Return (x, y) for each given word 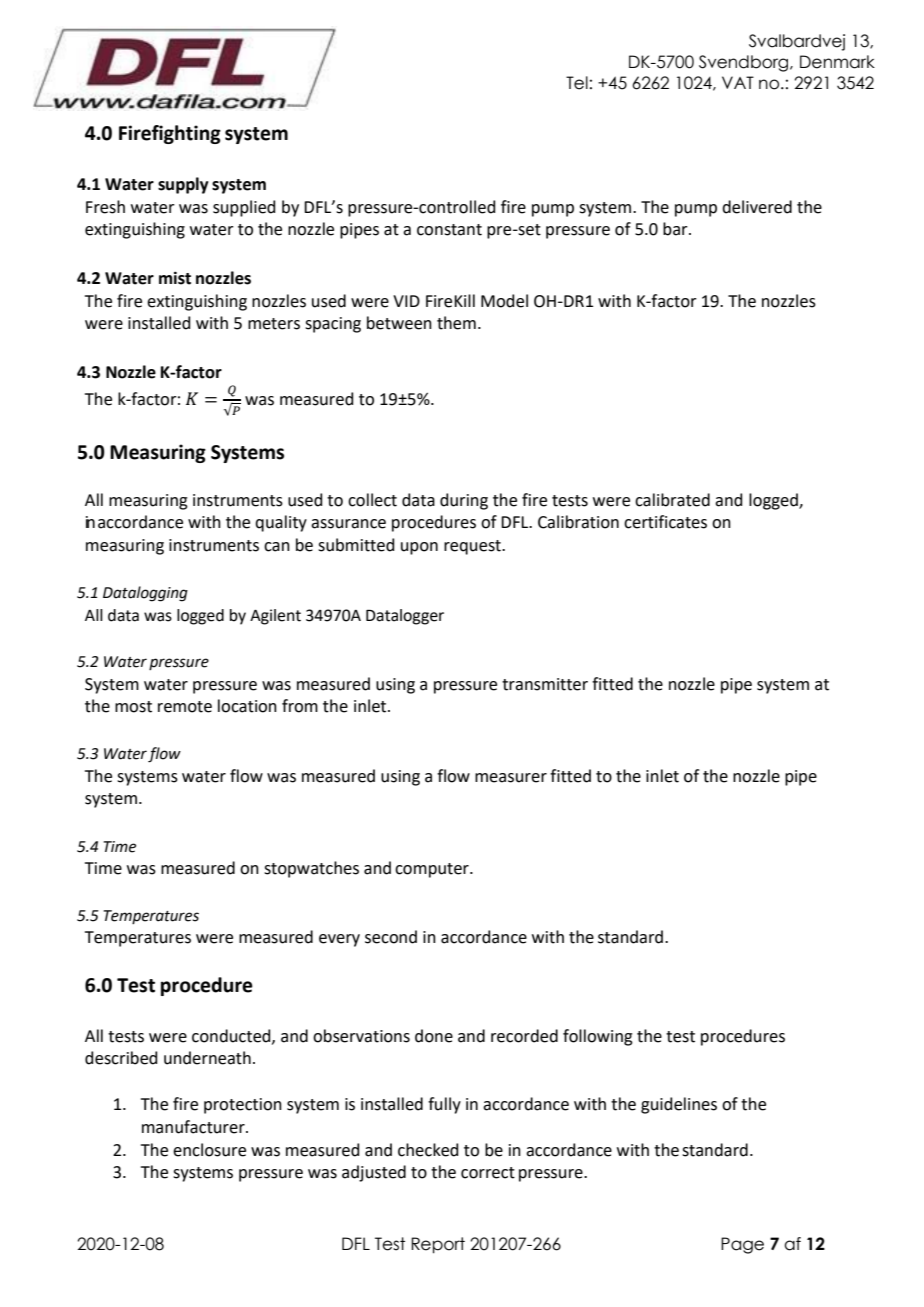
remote (185, 707)
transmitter (545, 684)
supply (183, 185)
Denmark (837, 62)
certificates (665, 522)
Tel (577, 83)
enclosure (209, 1150)
